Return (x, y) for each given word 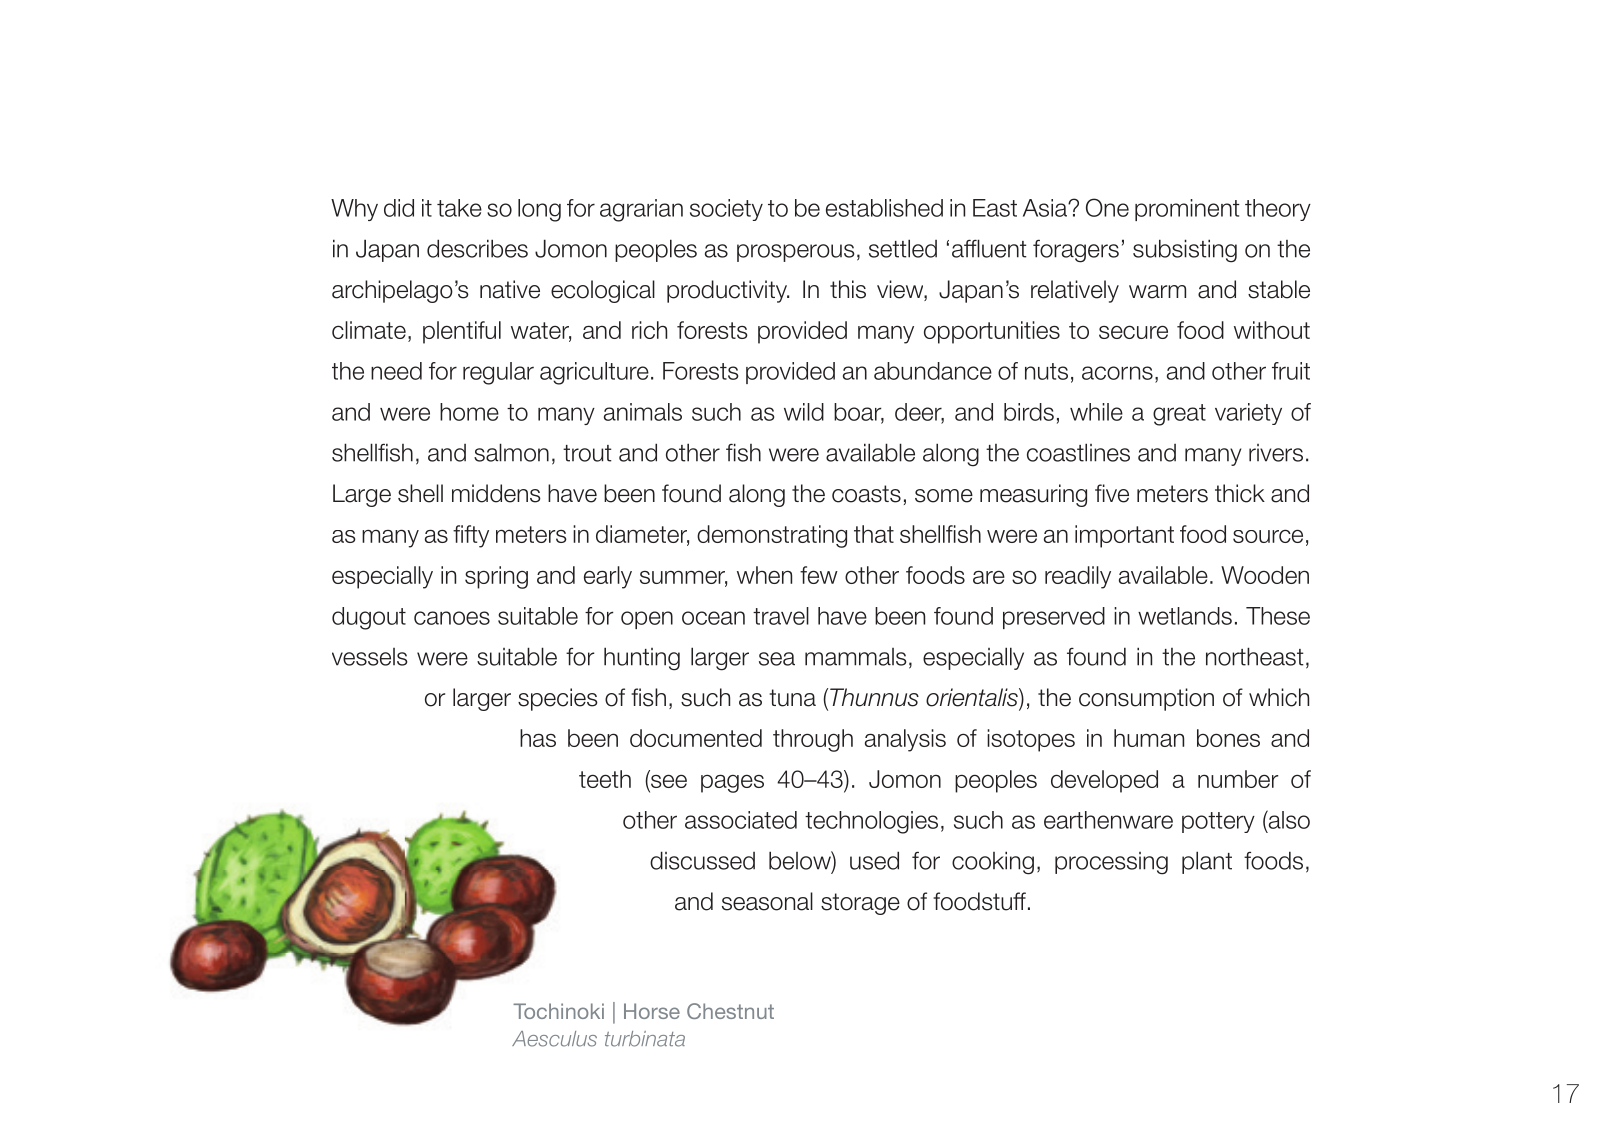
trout (587, 453)
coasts (866, 494)
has (538, 738)
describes (477, 248)
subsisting (1185, 251)
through (813, 740)
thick (1240, 493)
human (1149, 738)
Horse (652, 1011)
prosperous (796, 253)
